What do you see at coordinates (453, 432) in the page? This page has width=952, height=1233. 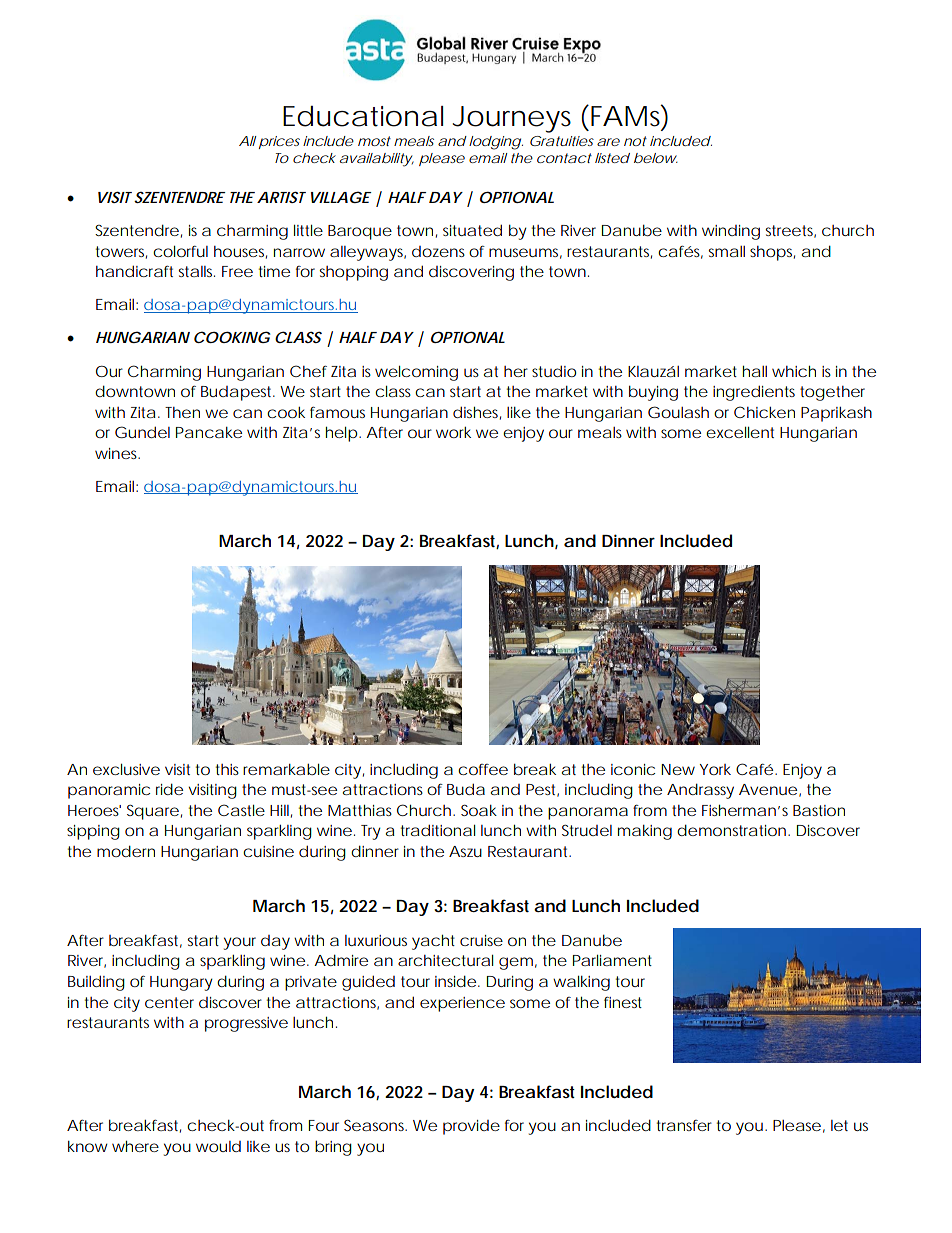 I see `work` at bounding box center [453, 432].
